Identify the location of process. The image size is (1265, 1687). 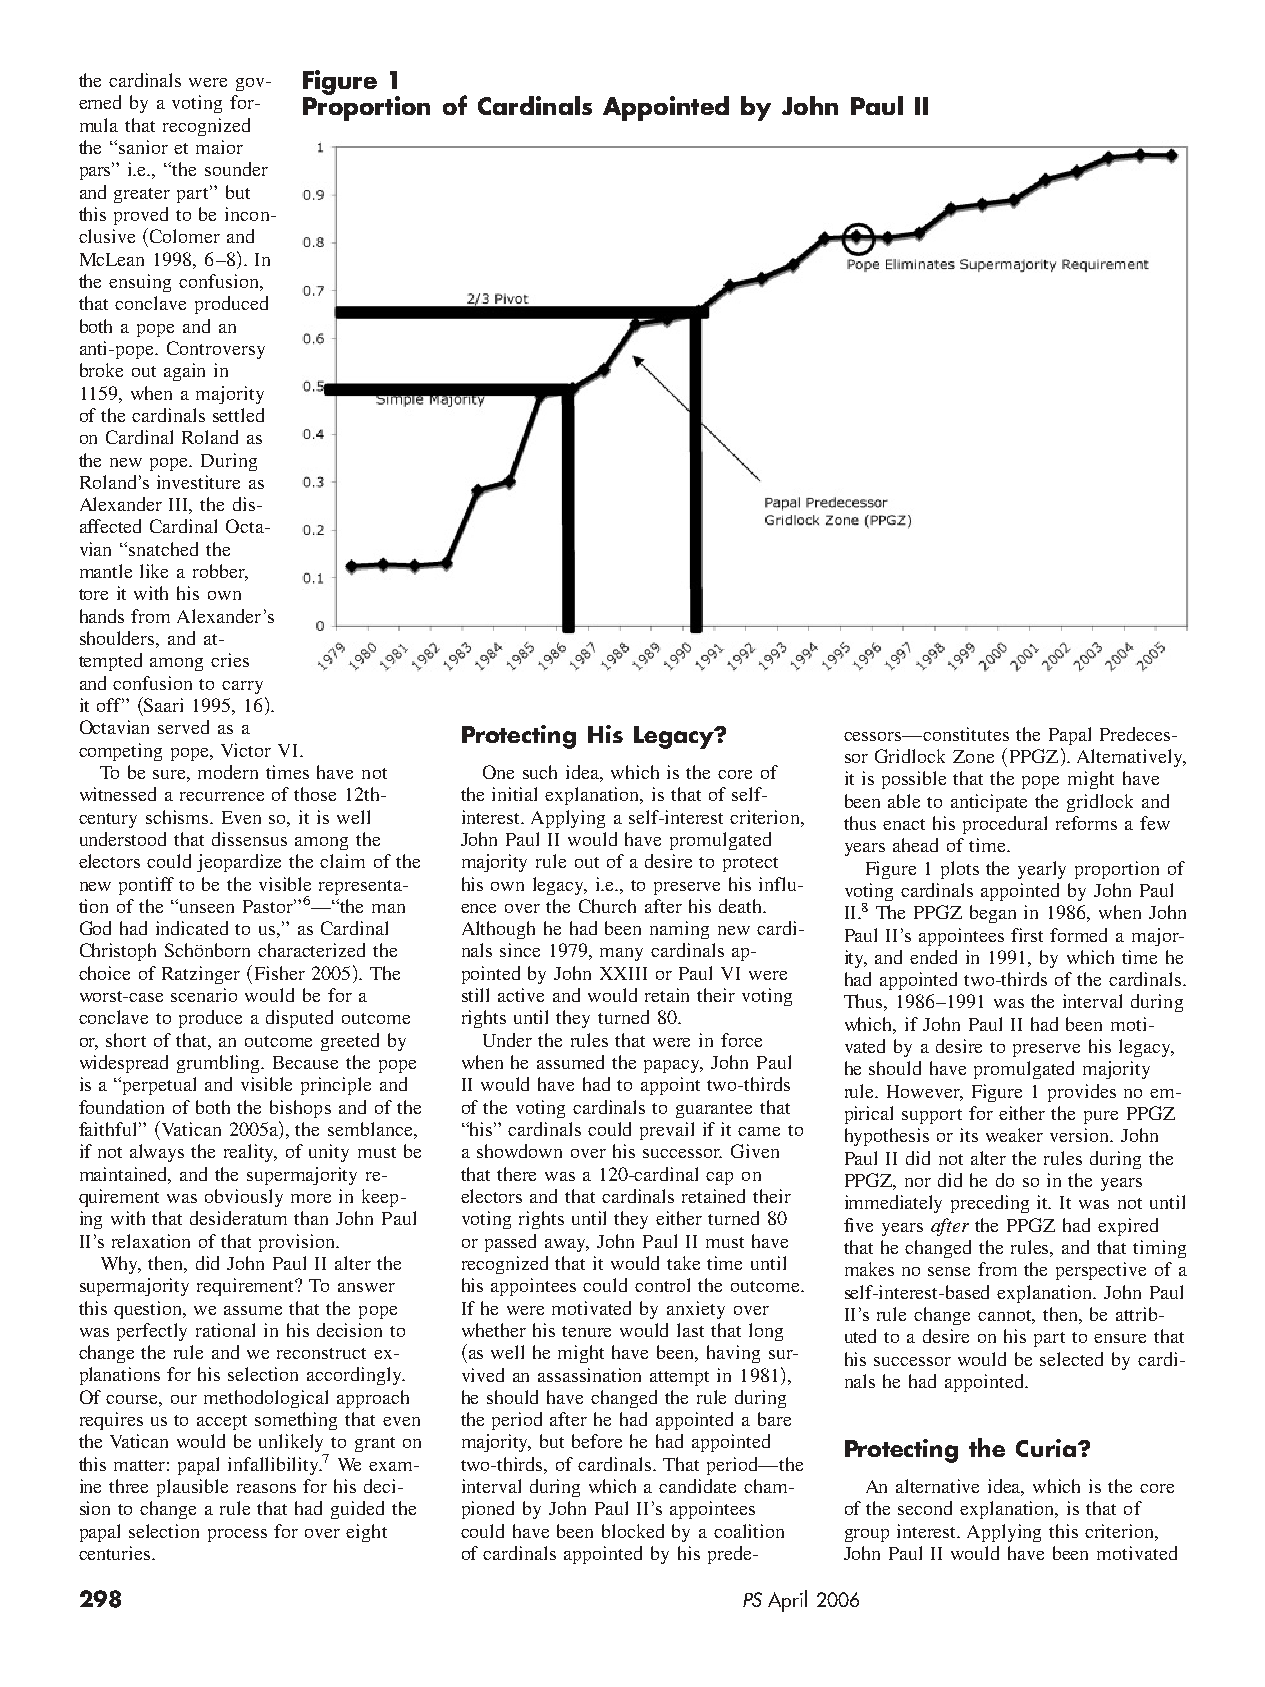
(237, 1535).
